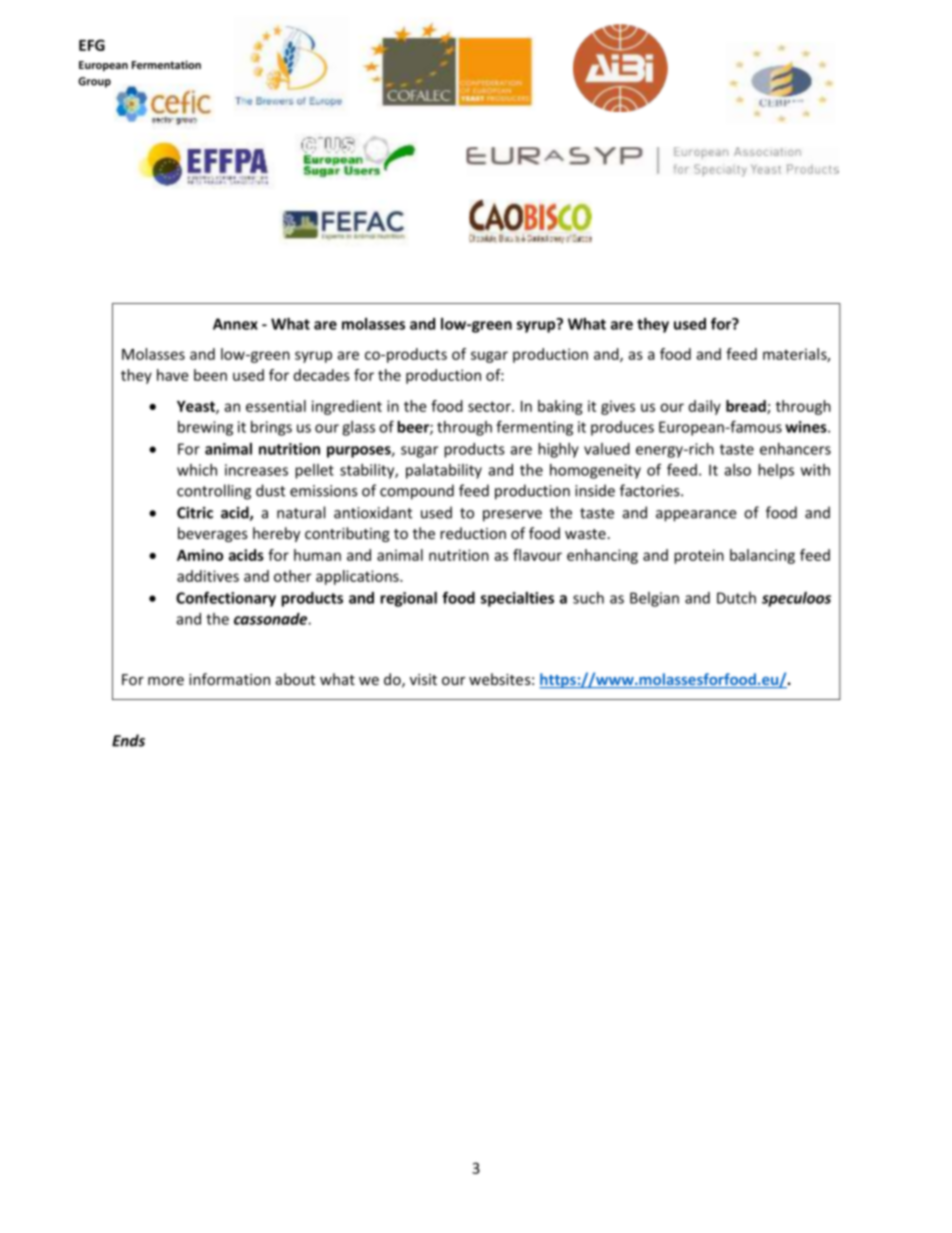 The width and height of the screenshot is (952, 1233). What do you see at coordinates (747, 407) in the screenshot?
I see `bread` at bounding box center [747, 407].
